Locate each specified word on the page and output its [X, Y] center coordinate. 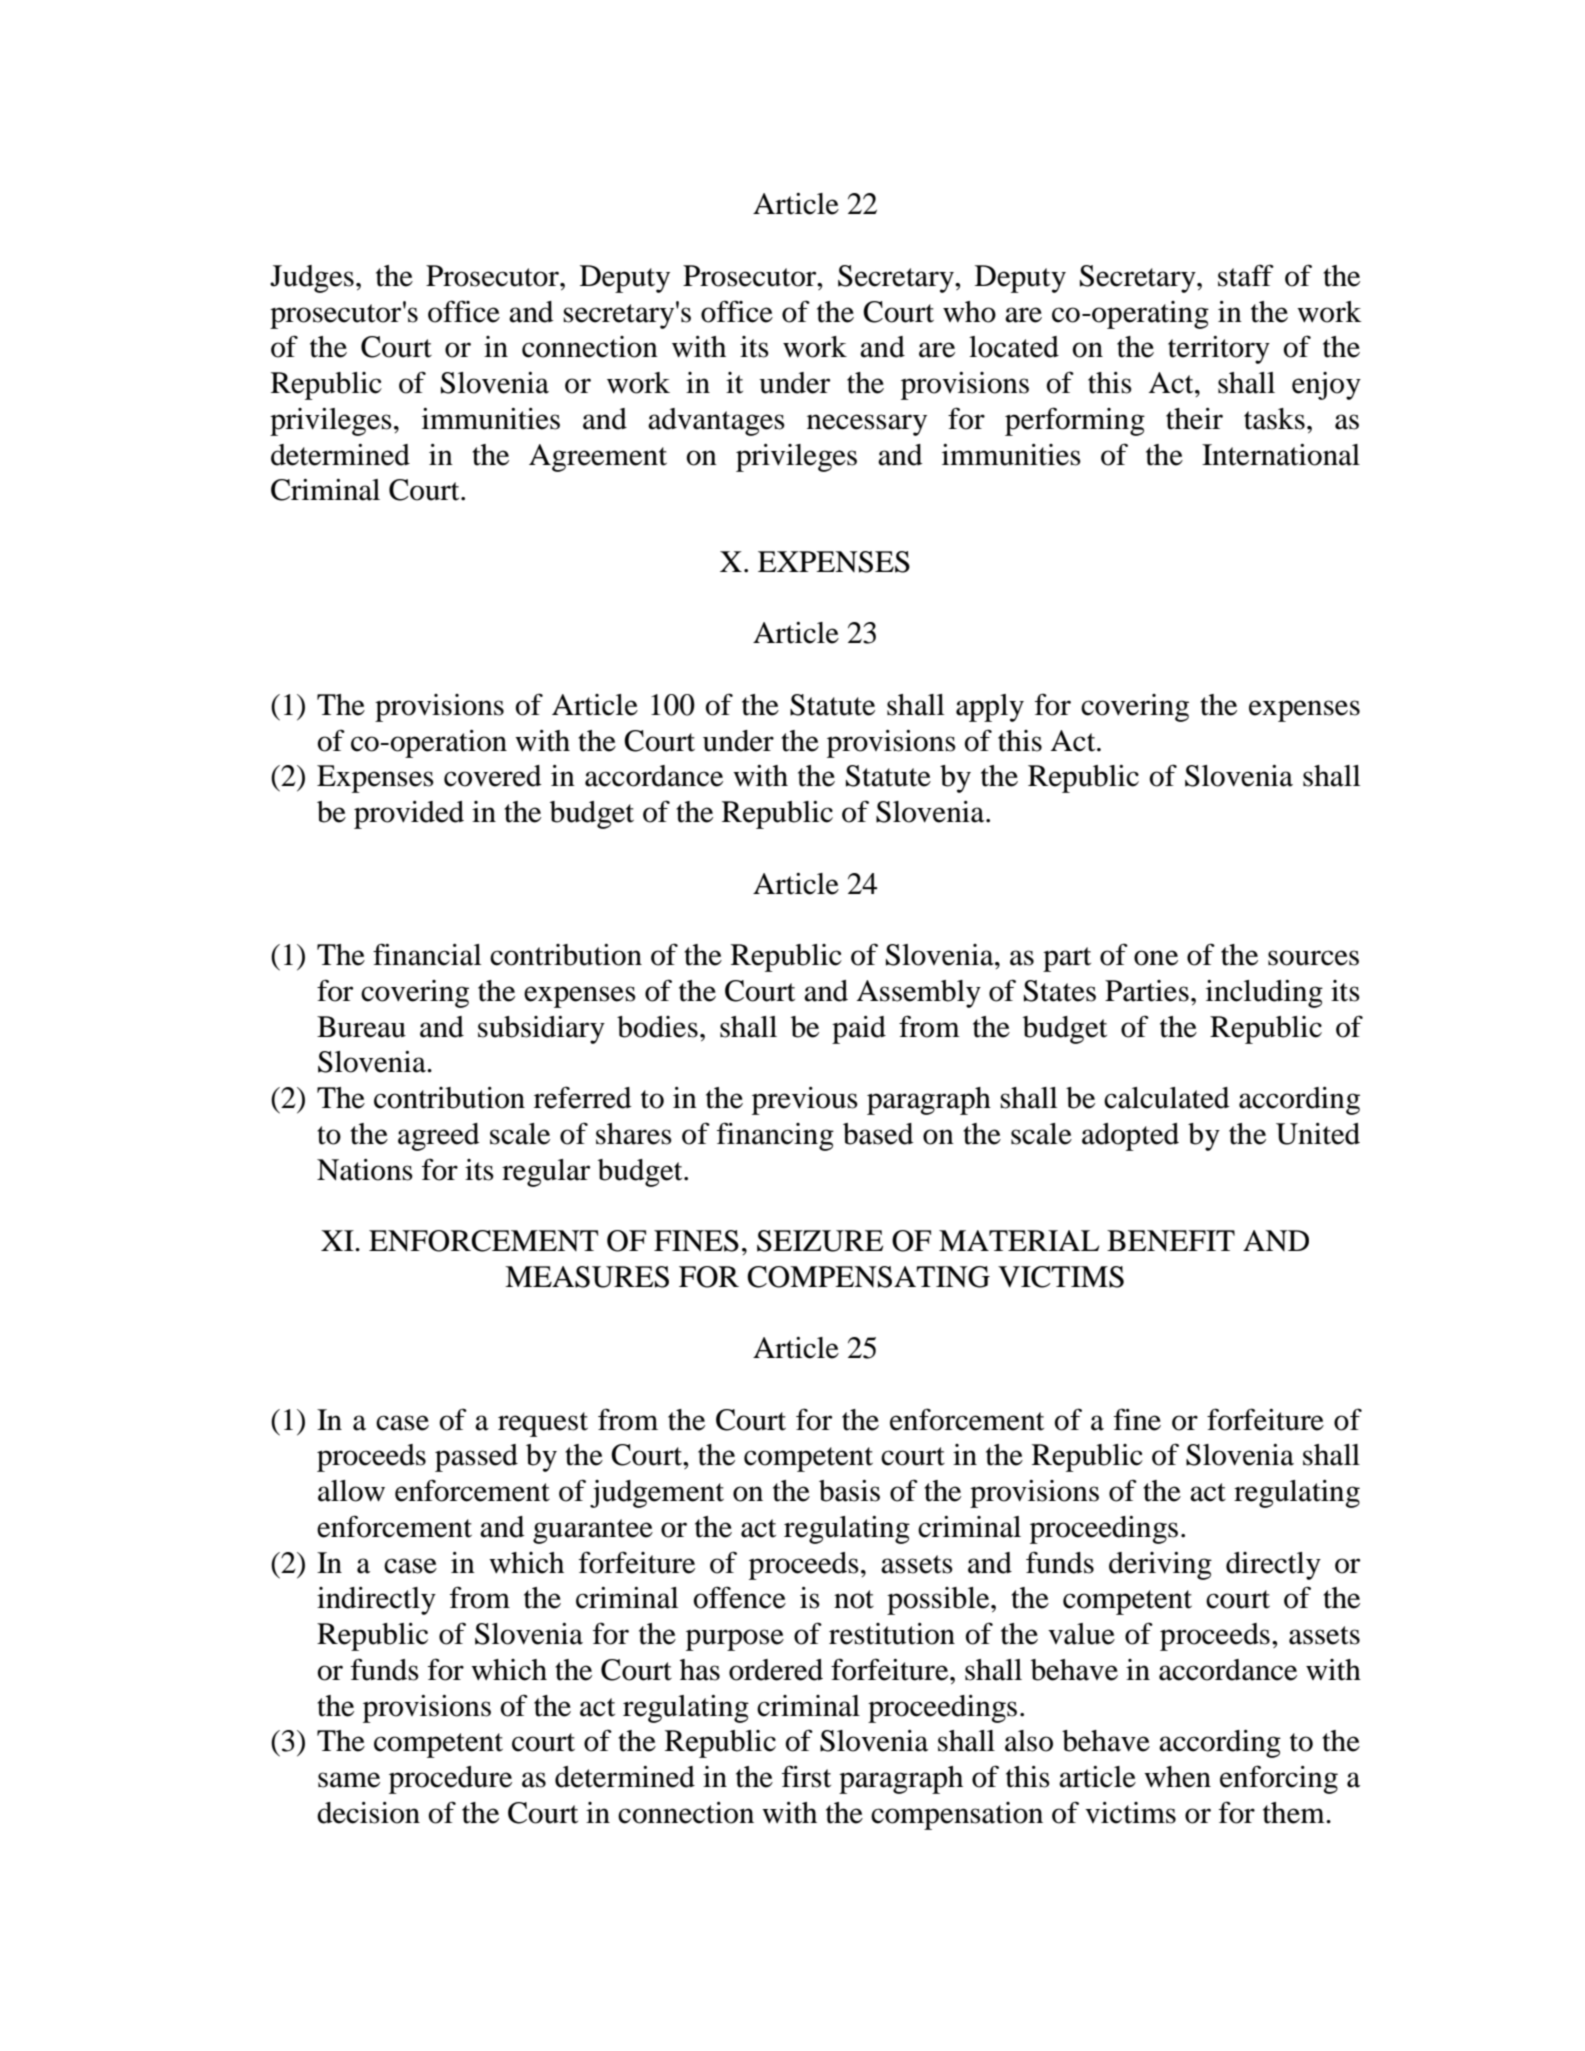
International [1281, 455]
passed [476, 1458]
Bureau [361, 1027]
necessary [867, 425]
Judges [312, 279]
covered [493, 776]
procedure [450, 1780]
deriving [1160, 1566]
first [806, 1776]
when [1177, 1777]
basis [849, 1491]
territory [1219, 350]
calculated [1167, 1098]
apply [990, 708]
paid [859, 1030]
